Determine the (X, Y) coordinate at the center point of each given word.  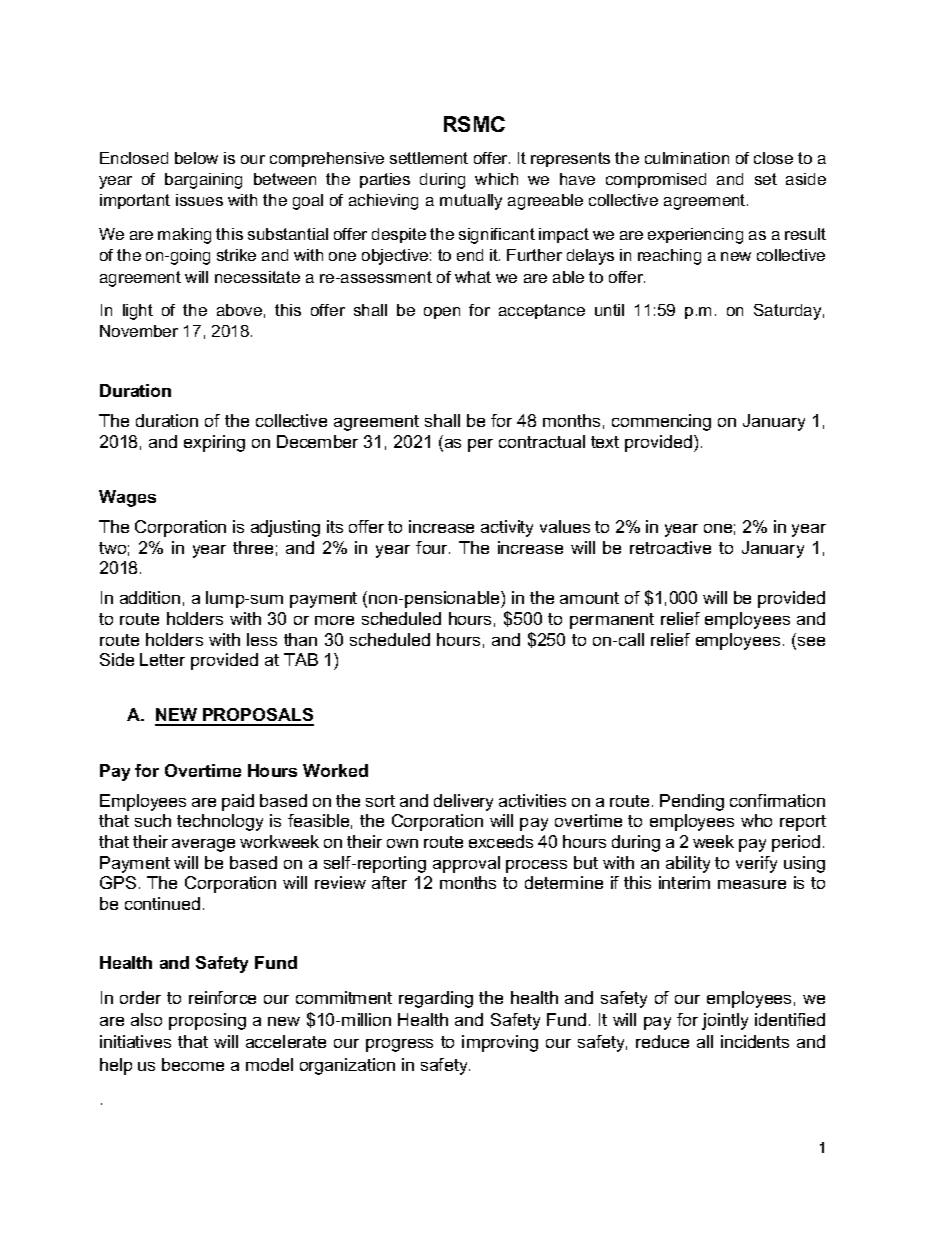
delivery (463, 802)
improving (500, 1043)
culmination (687, 158)
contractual (542, 441)
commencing (661, 422)
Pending (692, 802)
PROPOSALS (257, 716)
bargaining (203, 181)
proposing (207, 1021)
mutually (471, 202)
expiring (214, 443)
